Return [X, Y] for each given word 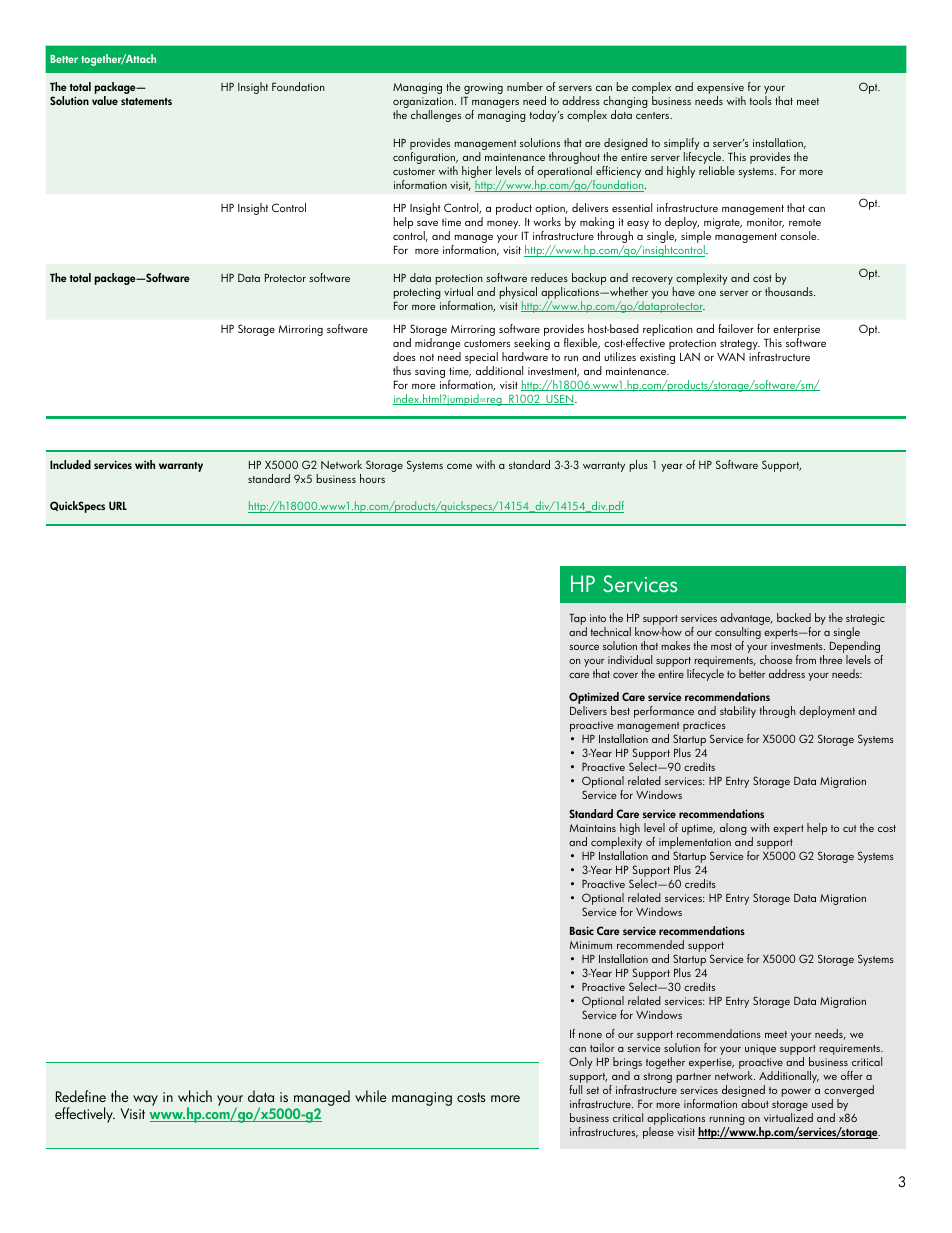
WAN [731, 357]
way [145, 1100]
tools [761, 100]
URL [118, 505]
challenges [436, 116]
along [733, 829]
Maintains [593, 828]
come [459, 466]
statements [146, 101]
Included [70, 464]
